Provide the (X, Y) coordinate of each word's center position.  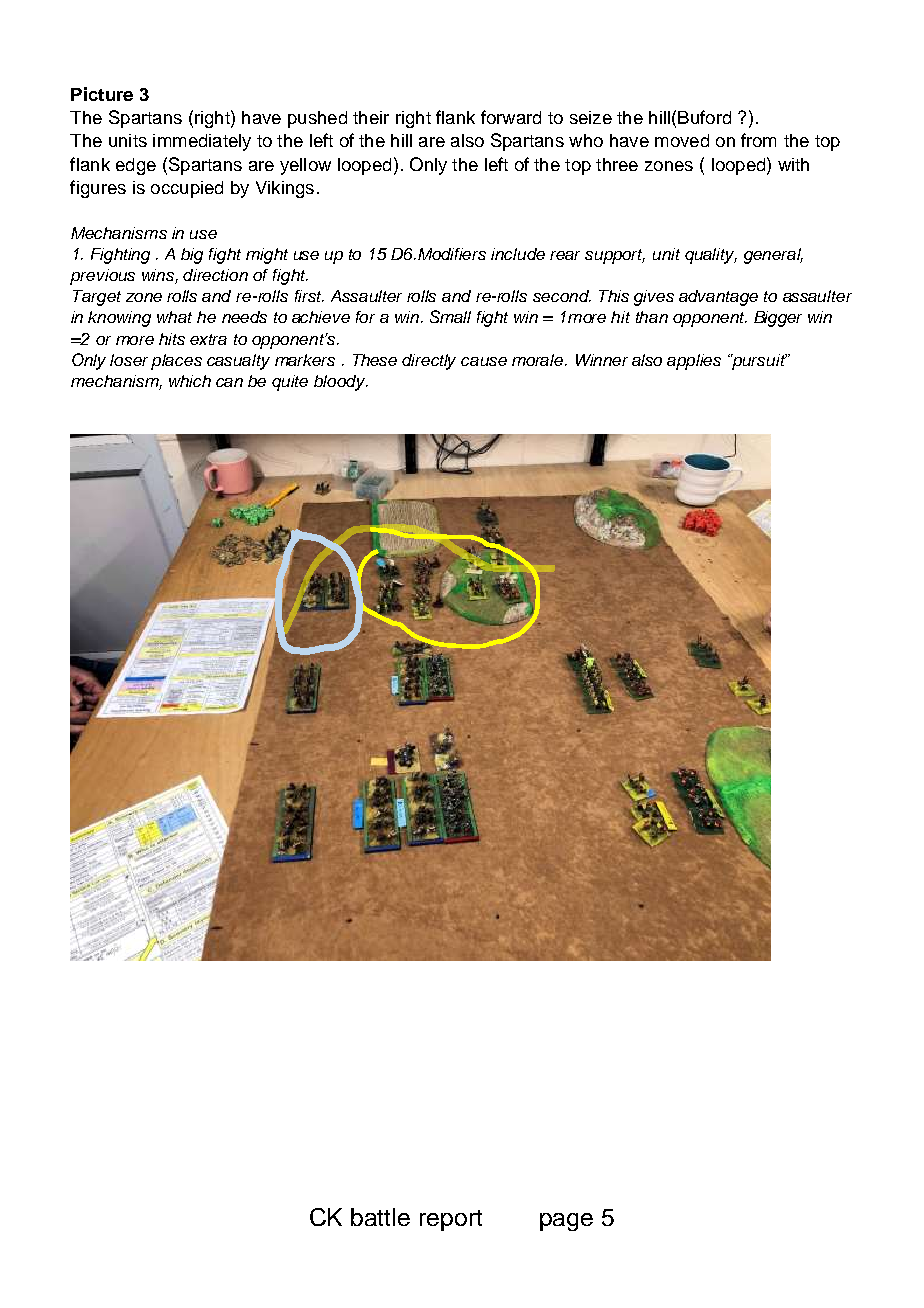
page (566, 1222)
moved (682, 140)
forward (511, 117)
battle (380, 1217)
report (451, 1220)
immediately (202, 142)
